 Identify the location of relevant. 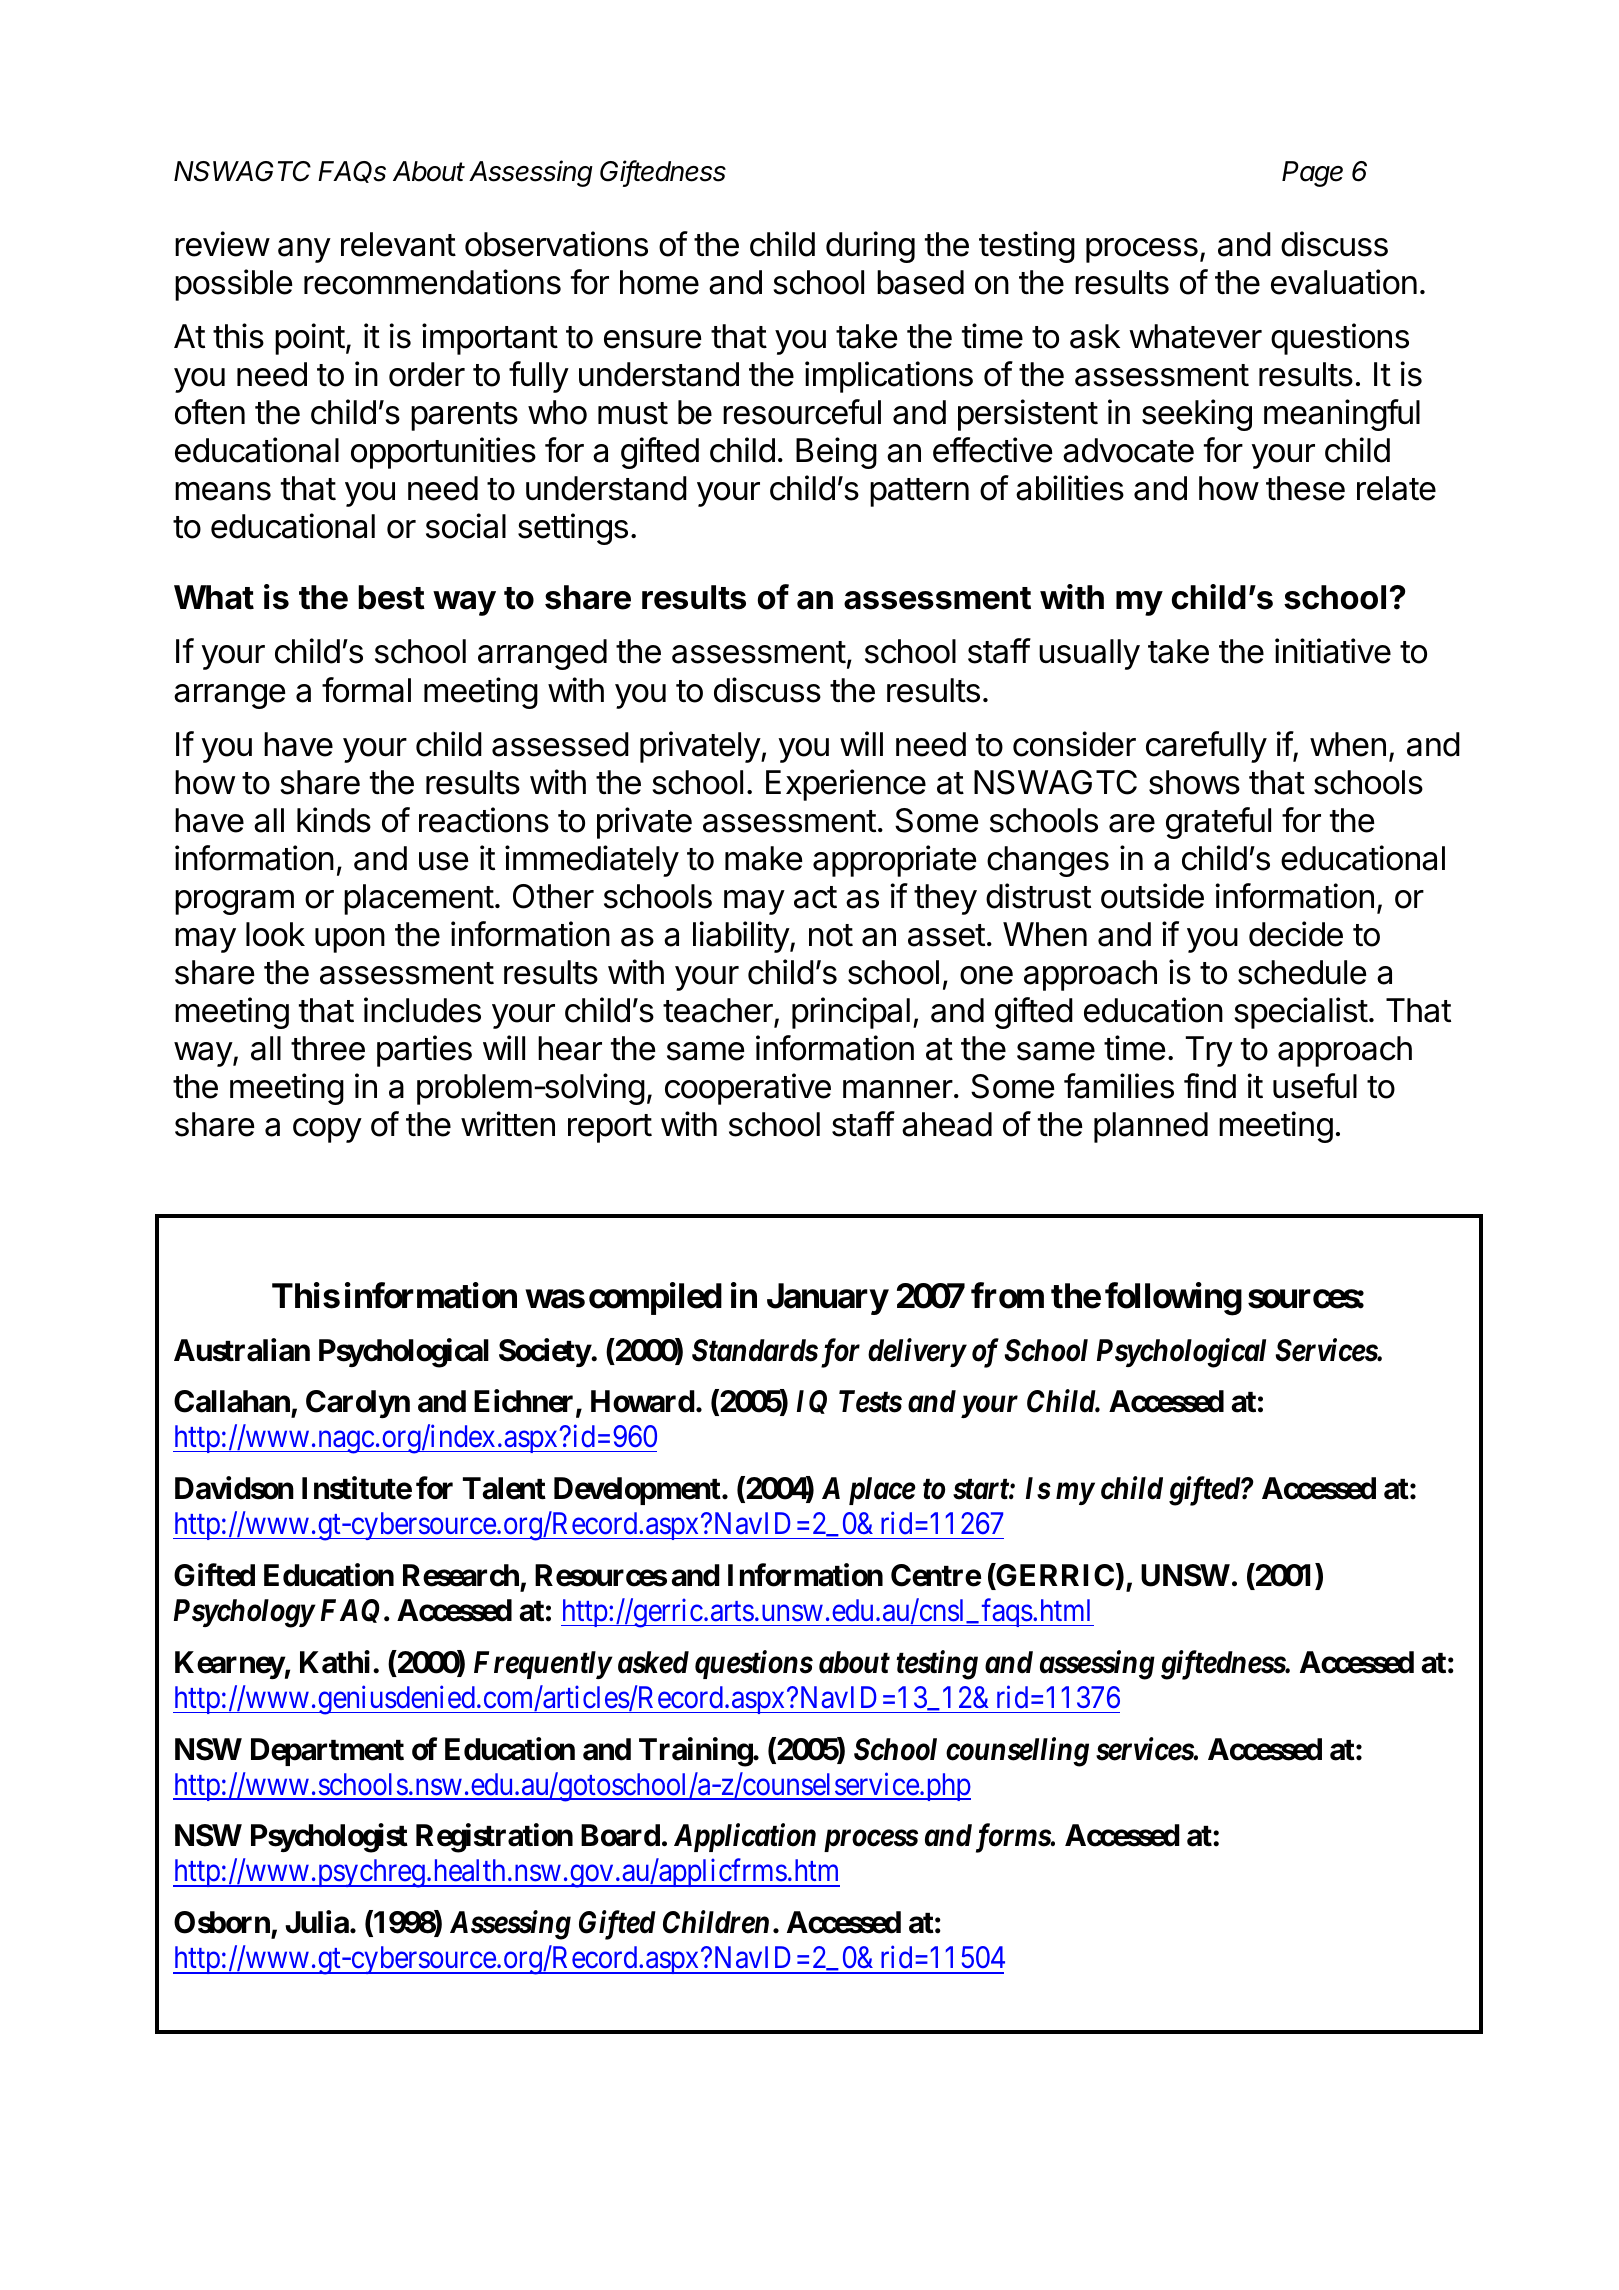
(398, 244).
